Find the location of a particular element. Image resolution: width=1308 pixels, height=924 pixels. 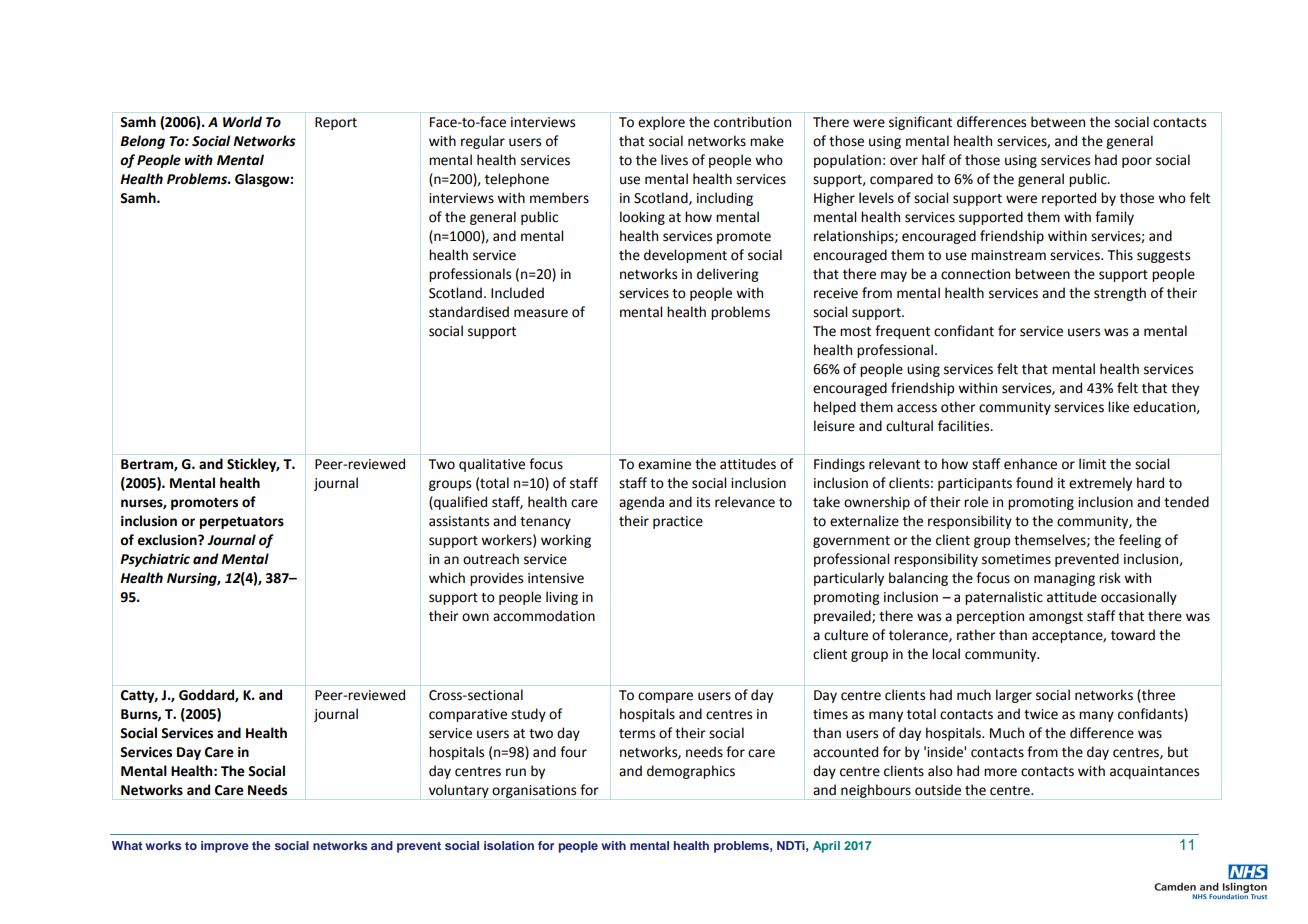

perpetuators is located at coordinates (242, 523).
